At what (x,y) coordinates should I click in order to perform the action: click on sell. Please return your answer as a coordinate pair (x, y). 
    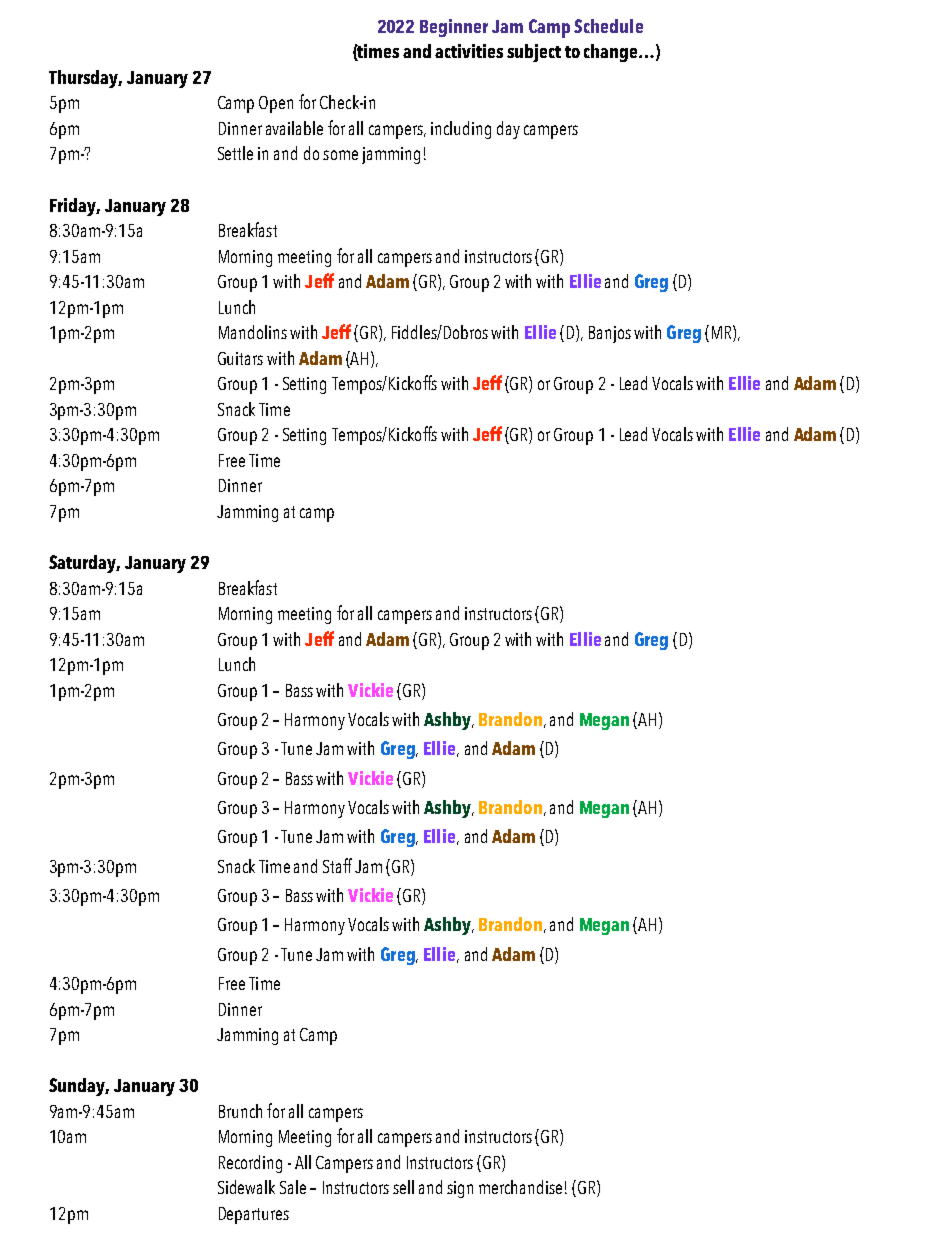
    Looking at the image, I should click on (403, 1187).
